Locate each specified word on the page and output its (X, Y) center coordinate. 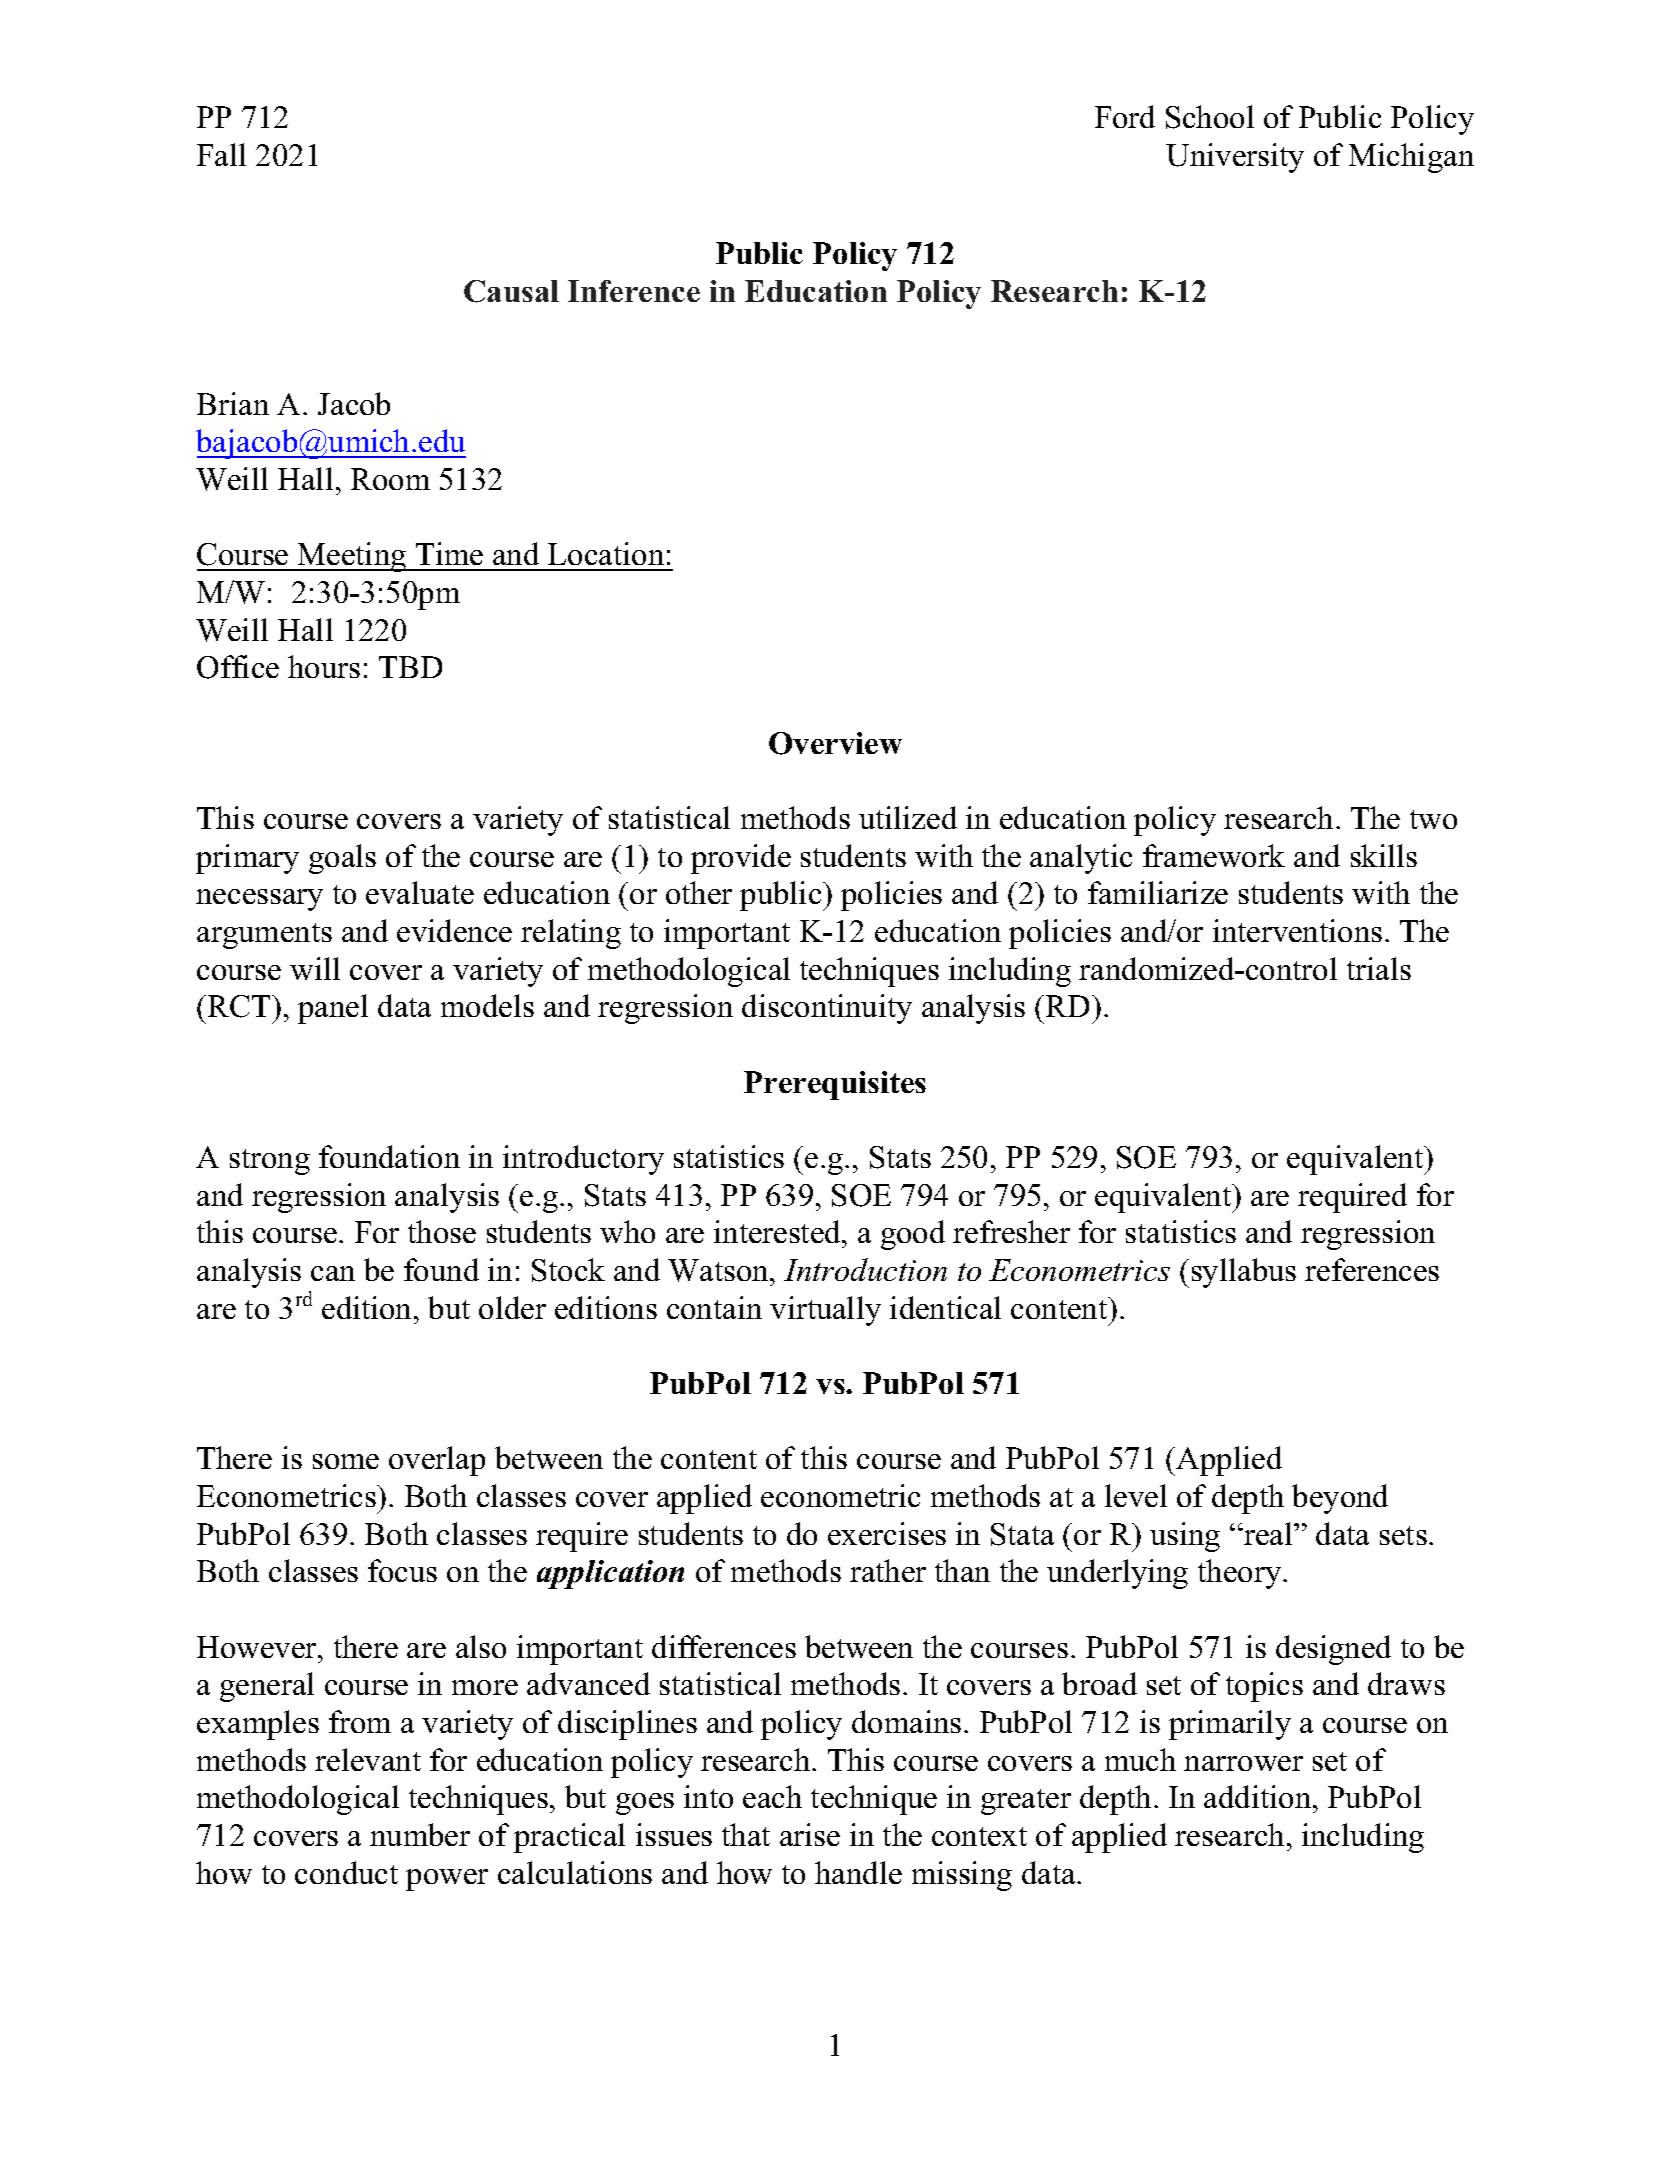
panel (333, 1009)
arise (810, 1834)
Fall (221, 154)
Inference (634, 291)
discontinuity (827, 1009)
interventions (1297, 930)
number (420, 1834)
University (1235, 158)
